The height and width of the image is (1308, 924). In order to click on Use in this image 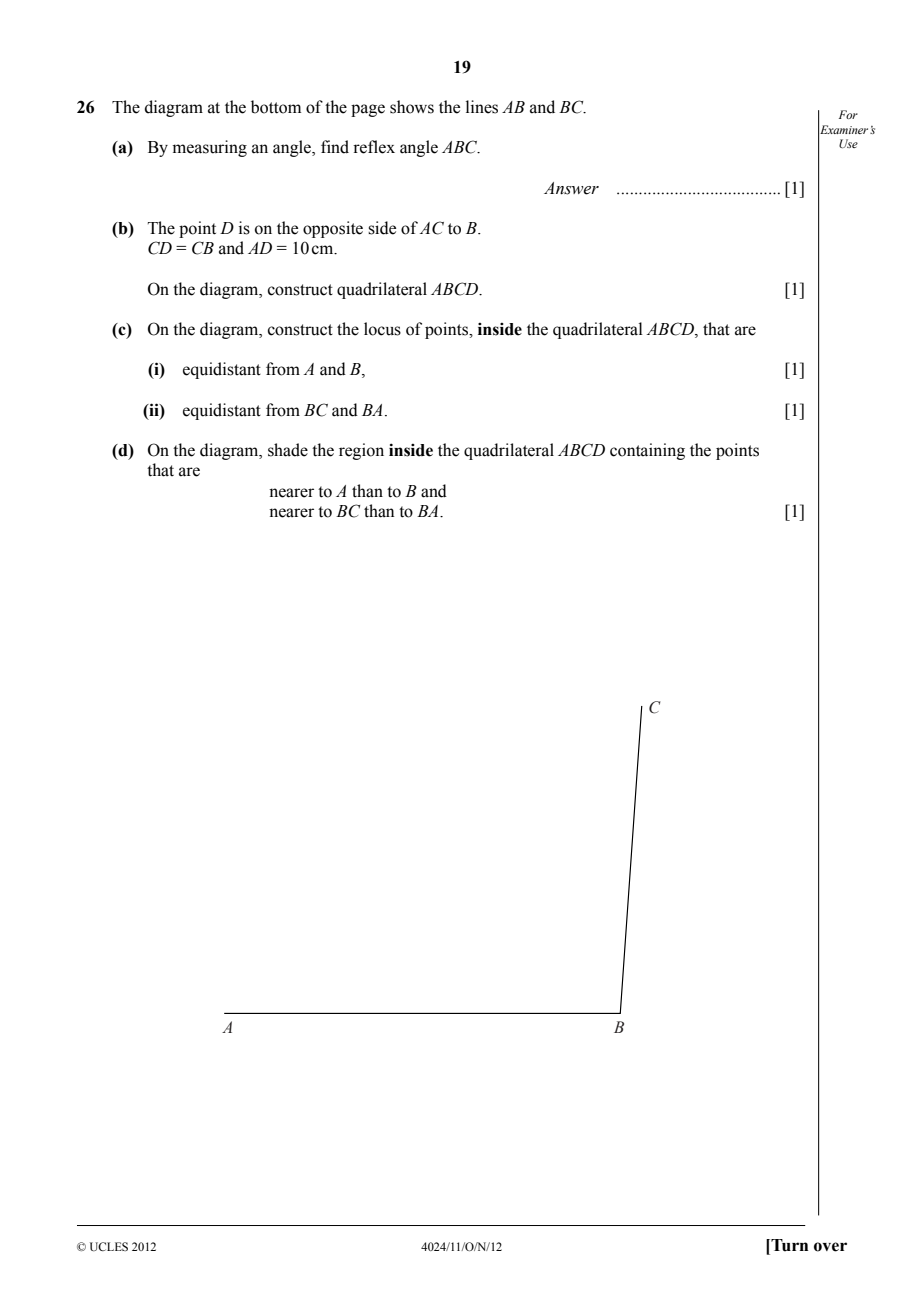, I will do `click(848, 143)`.
